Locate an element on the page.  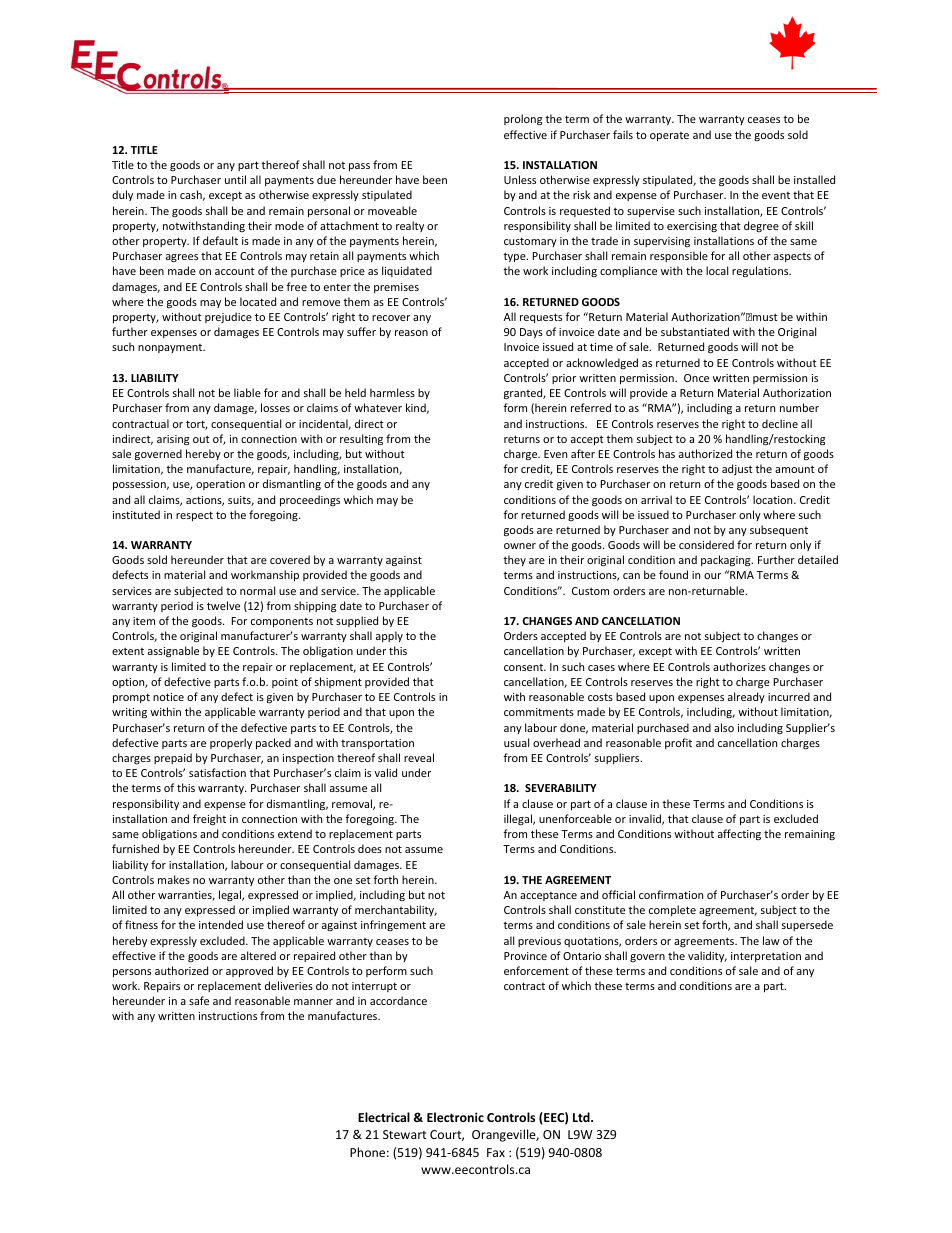
until is located at coordinates (235, 179).
